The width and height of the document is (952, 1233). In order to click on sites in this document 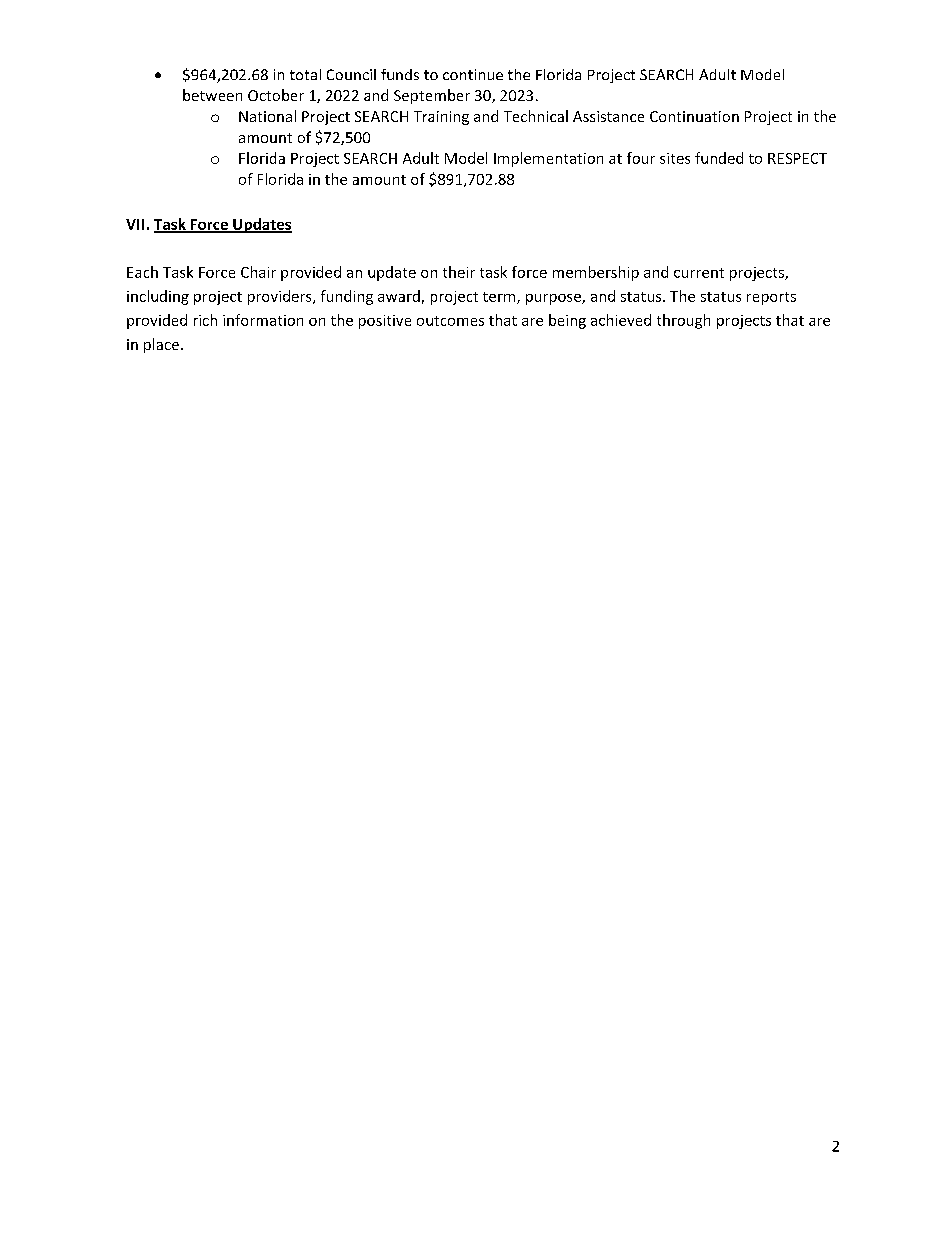, I will do `click(675, 158)`.
